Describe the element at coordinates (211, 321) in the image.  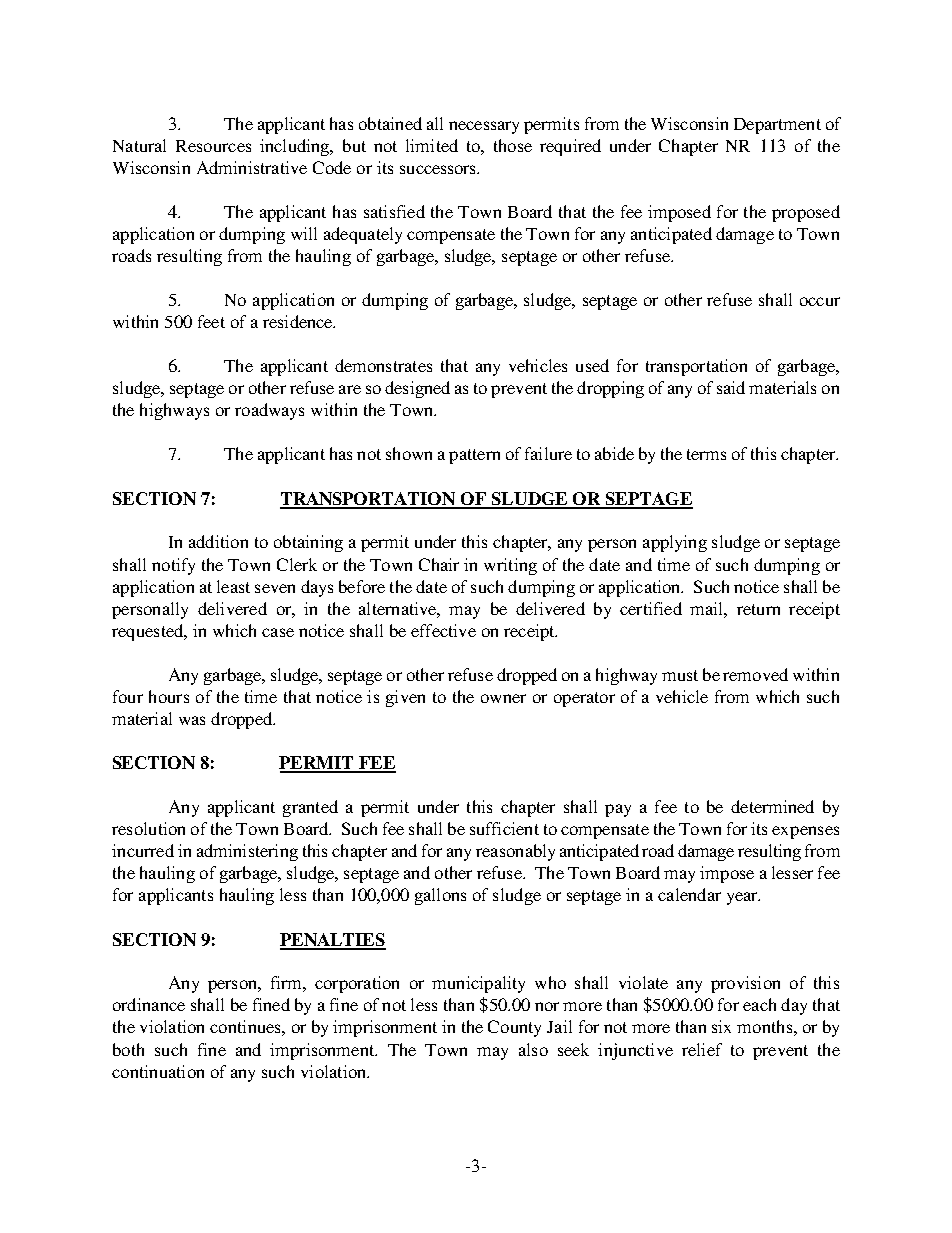
I see `feet` at that location.
